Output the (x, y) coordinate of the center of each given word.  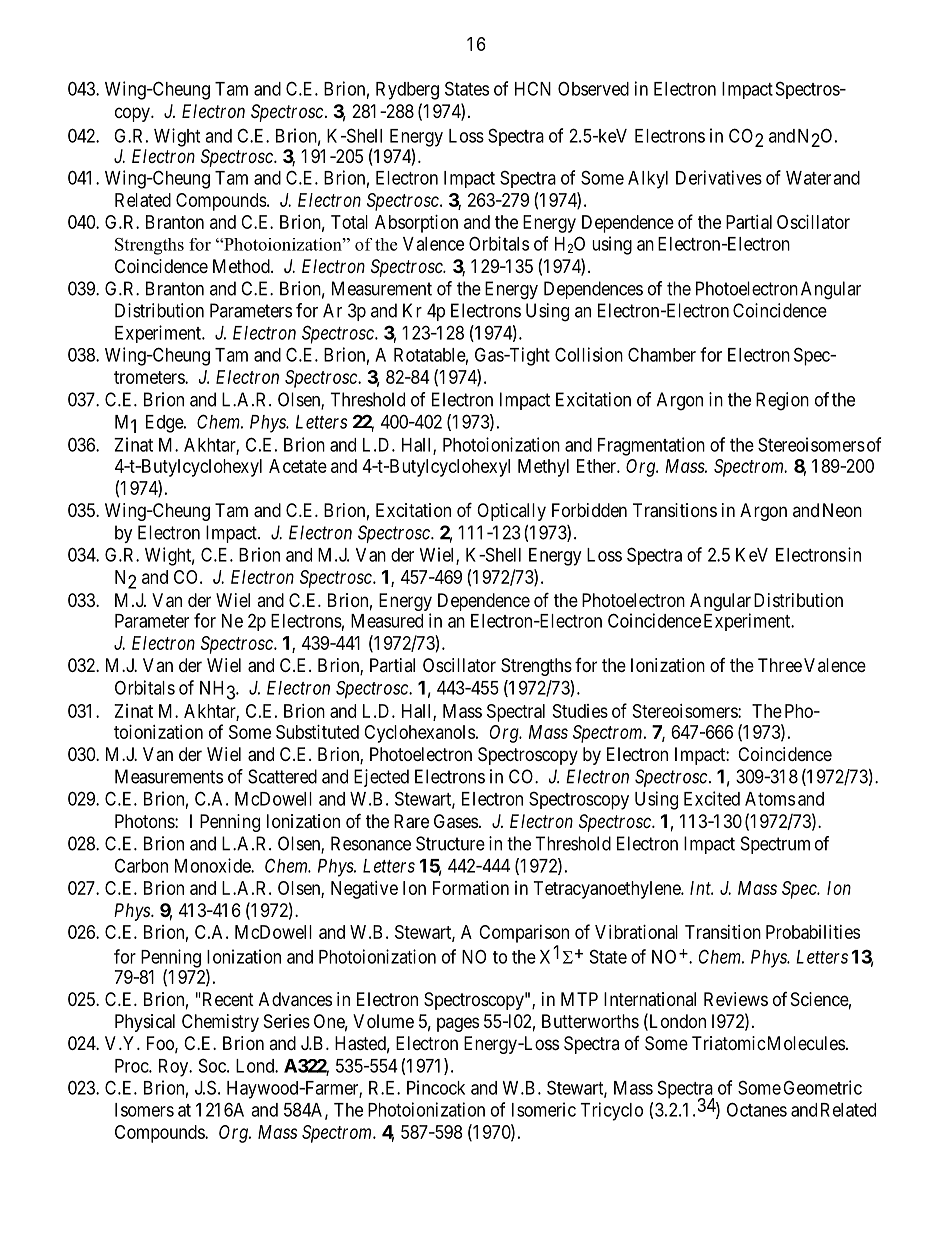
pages (458, 1024)
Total (349, 222)
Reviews (736, 999)
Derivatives (719, 177)
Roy (175, 1068)
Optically (511, 512)
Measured (387, 621)
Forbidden (589, 510)
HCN (533, 88)
